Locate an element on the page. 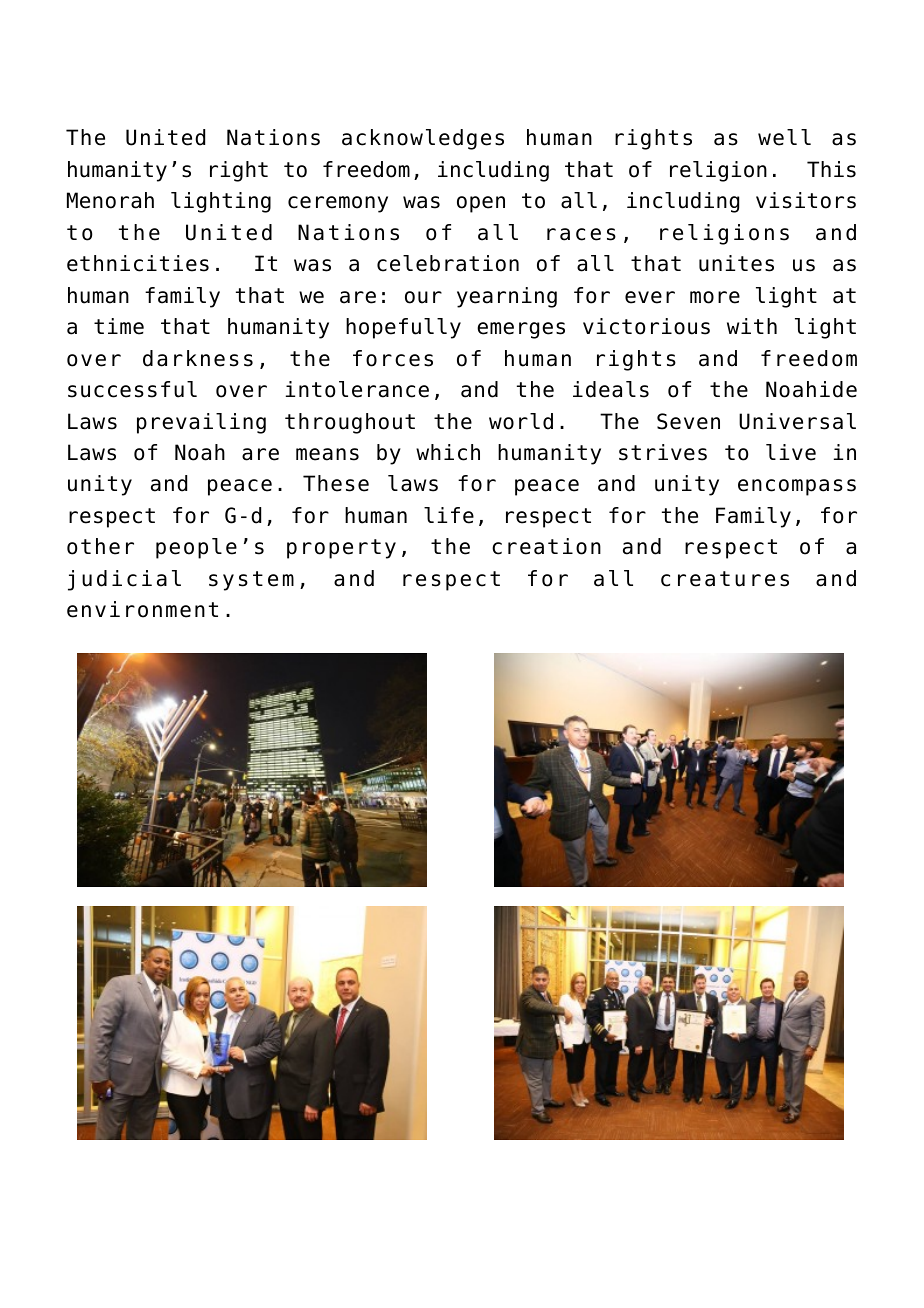 This page has width=924, height=1308. well is located at coordinates (784, 137).
